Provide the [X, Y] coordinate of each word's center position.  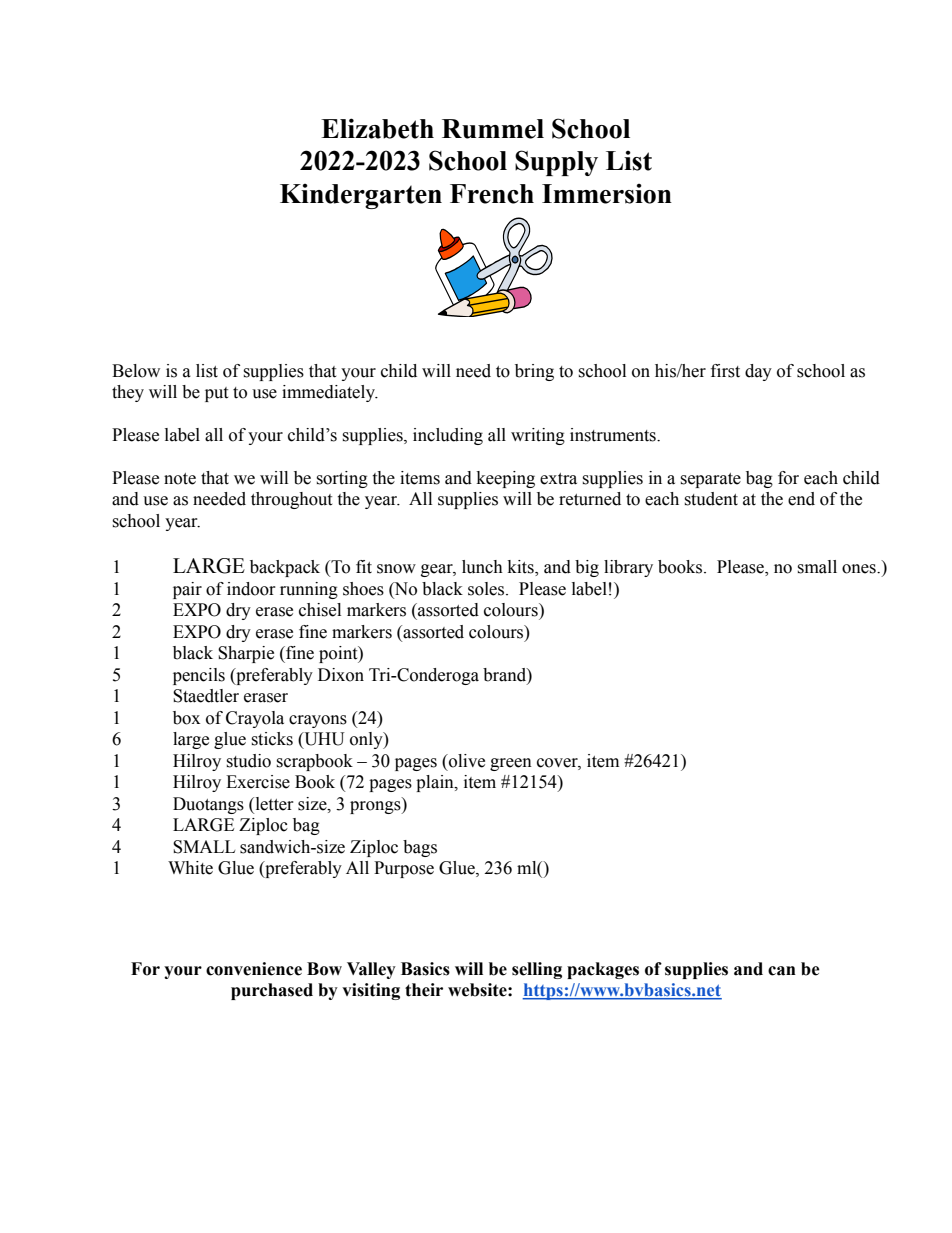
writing [538, 436]
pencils [199, 676]
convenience [254, 969]
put [216, 394]
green [511, 764]
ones [860, 569]
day [758, 372]
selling [537, 970]
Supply [556, 163]
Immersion [607, 194]
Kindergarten [361, 196]
